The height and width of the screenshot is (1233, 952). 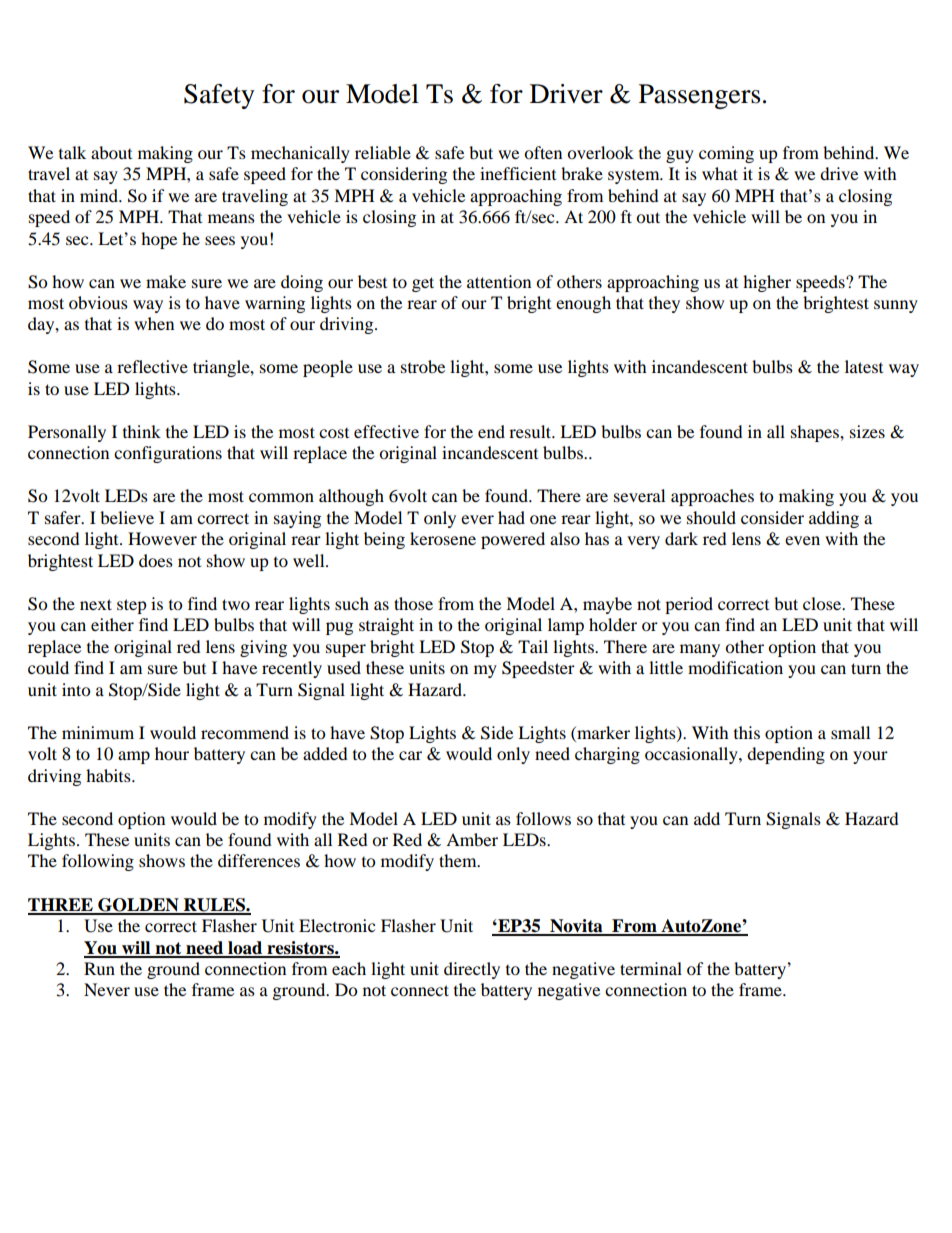 What do you see at coordinates (109, 775) in the screenshot?
I see `habits` at bounding box center [109, 775].
